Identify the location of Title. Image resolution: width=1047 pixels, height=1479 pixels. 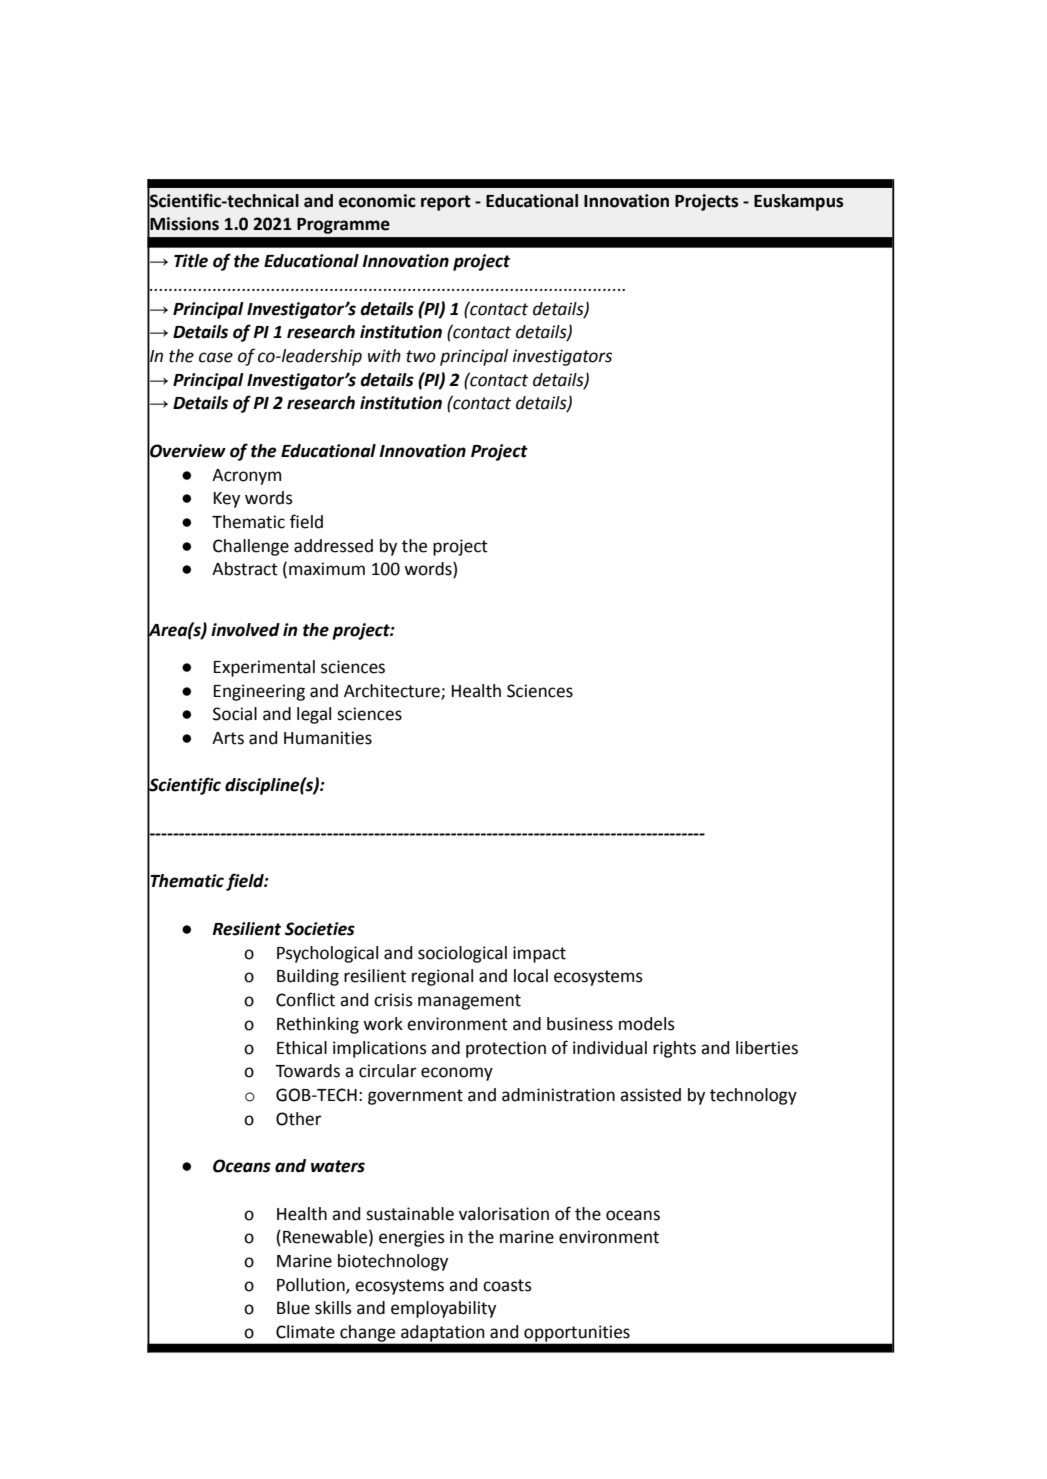
(191, 261).
